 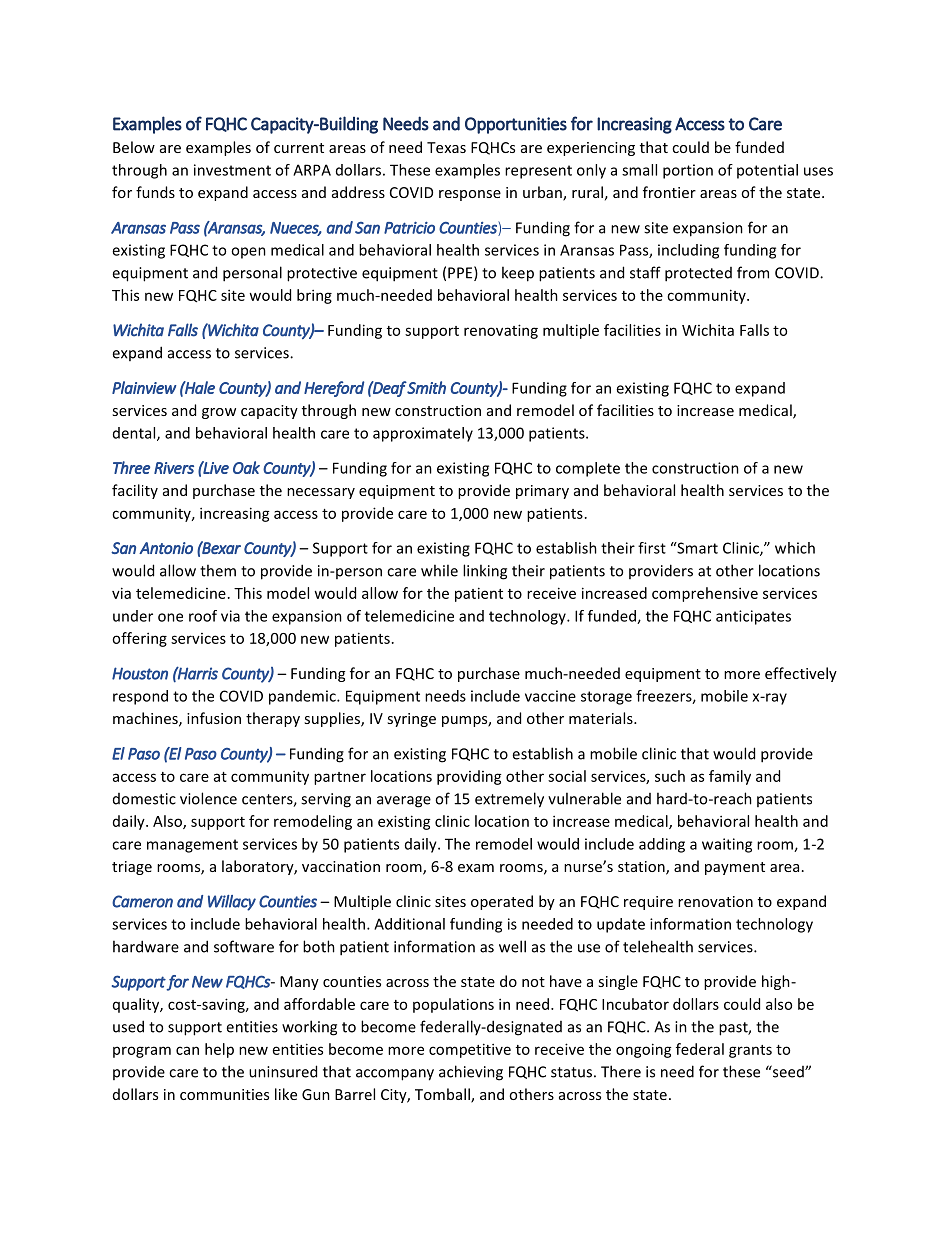 I want to click on anticipates, so click(x=753, y=617).
